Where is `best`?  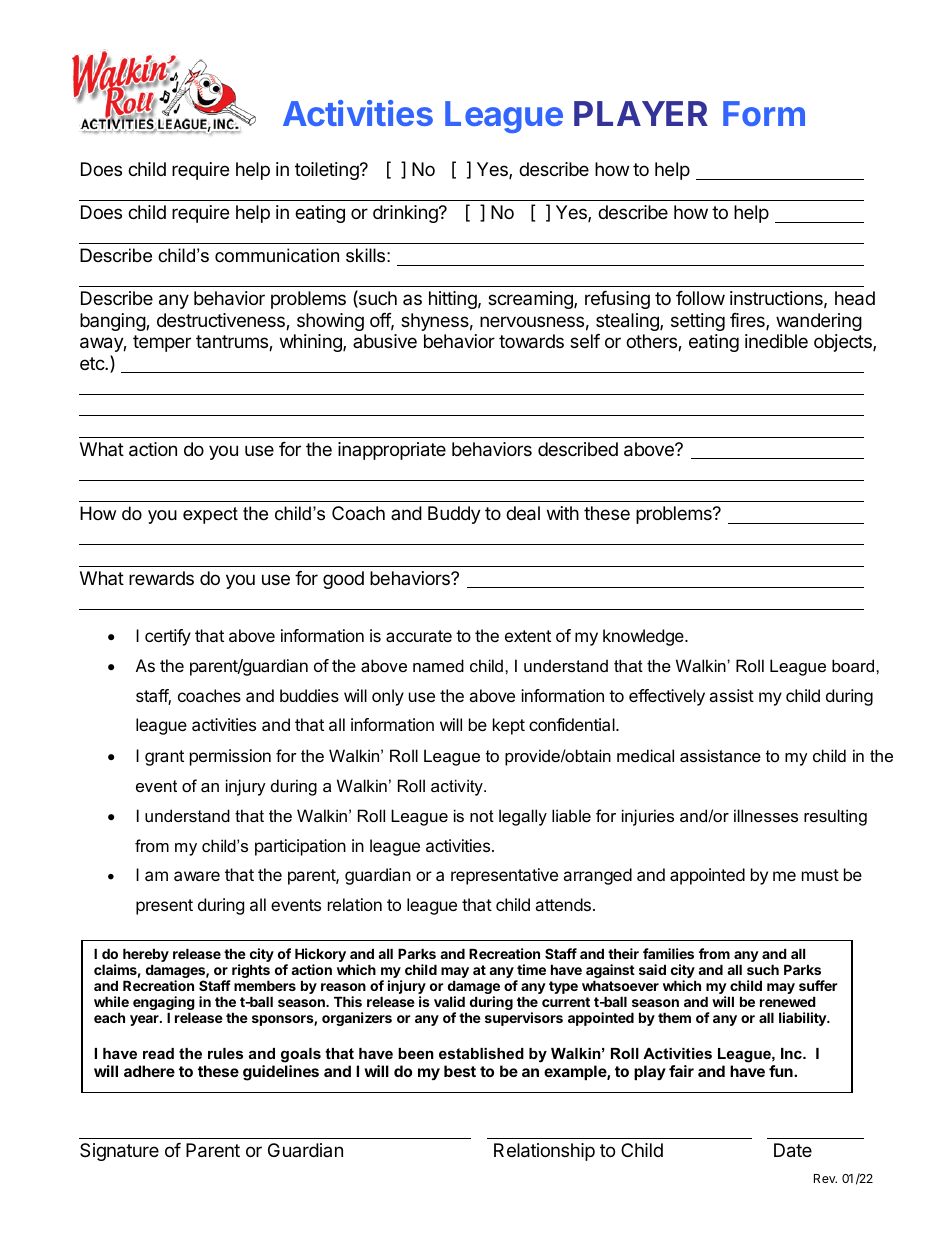 best is located at coordinates (460, 1071).
